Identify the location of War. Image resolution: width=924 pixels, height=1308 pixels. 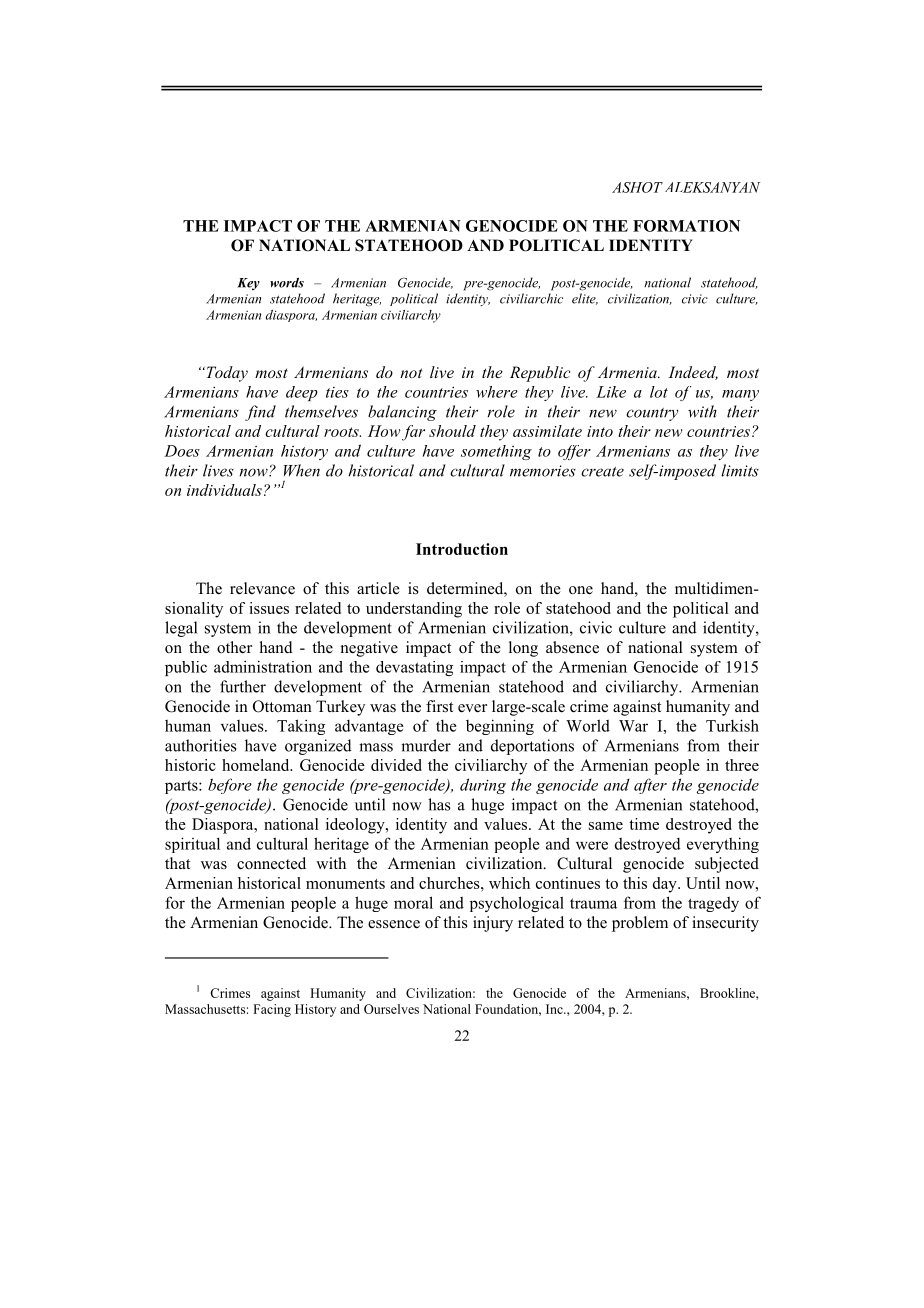
(633, 726).
